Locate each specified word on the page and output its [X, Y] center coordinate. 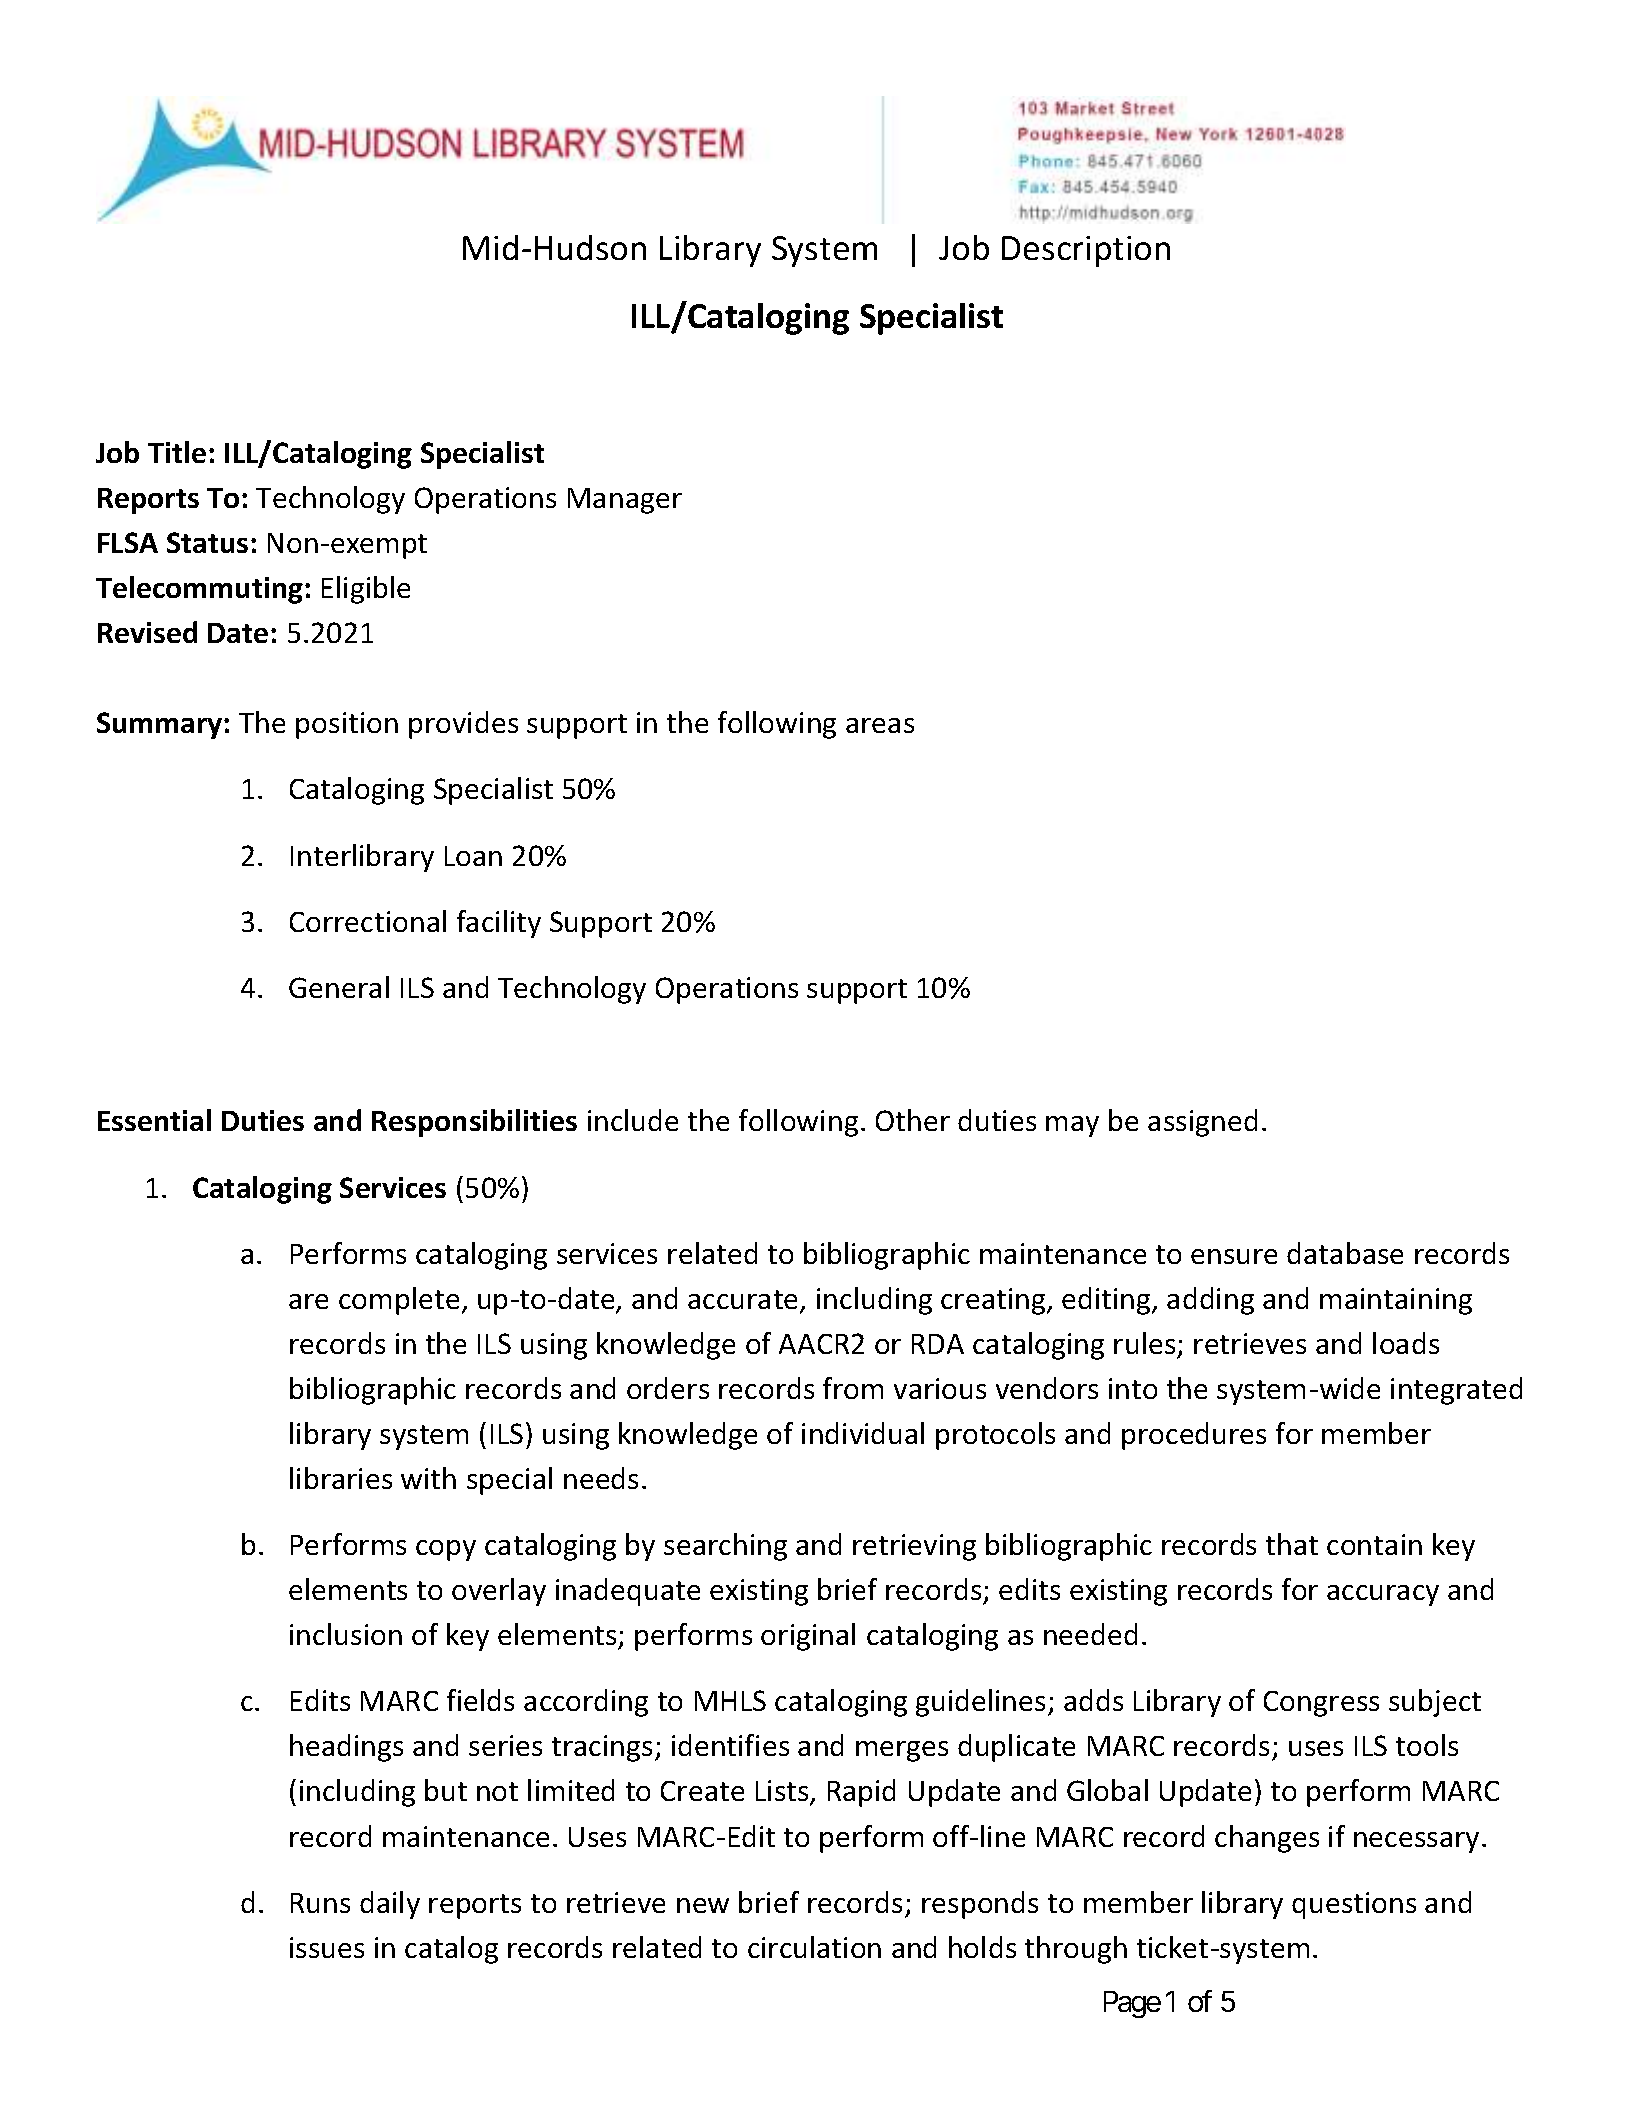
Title [177, 452]
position [347, 725]
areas [880, 725]
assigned [1202, 1123]
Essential [154, 1120]
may [1072, 1126]
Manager [625, 501]
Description [1086, 251]
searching [725, 1547]
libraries [341, 1478]
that [1292, 1544]
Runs [320, 1903]
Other [913, 1120]
